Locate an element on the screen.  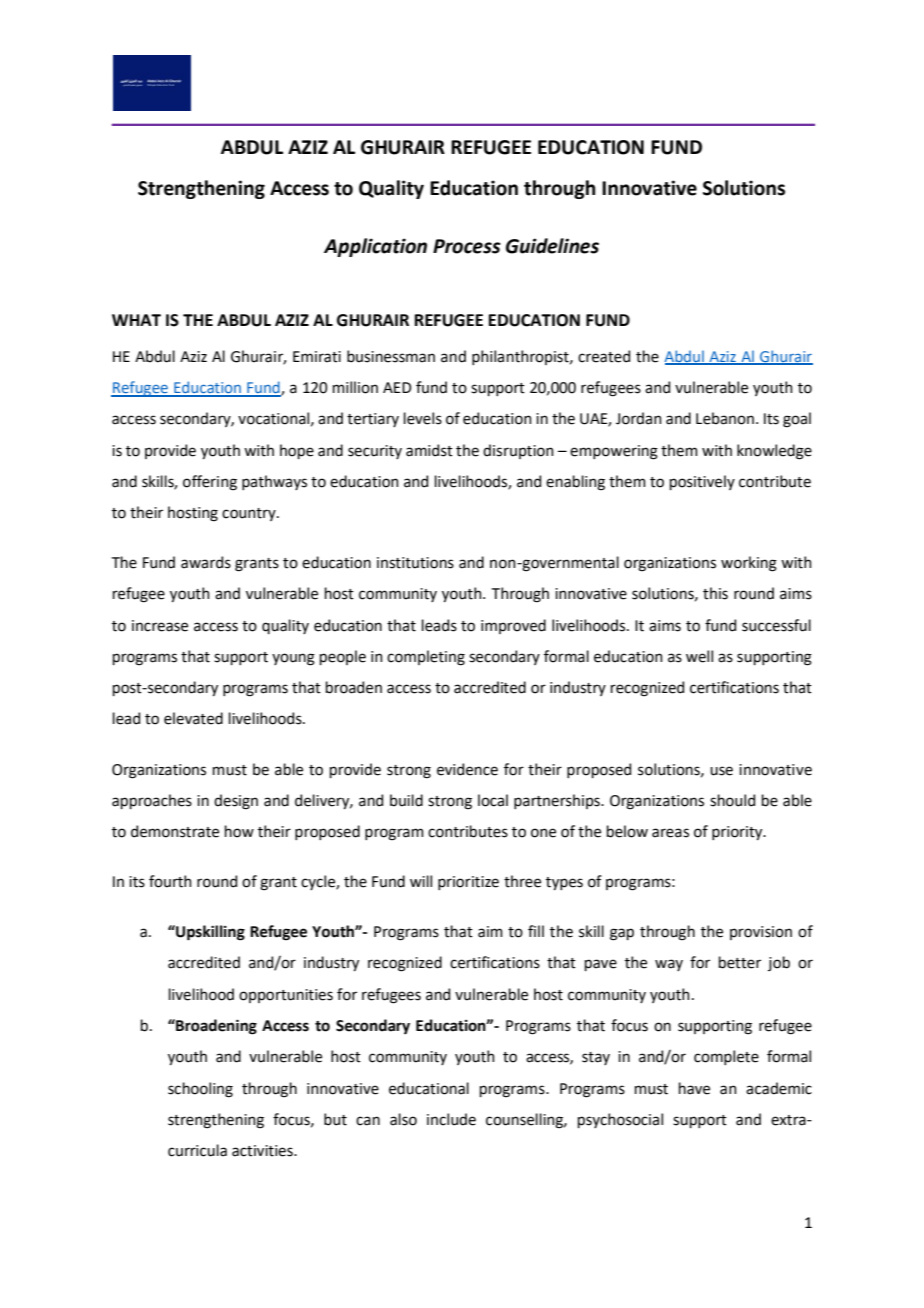
include is located at coordinates (451, 1119).
